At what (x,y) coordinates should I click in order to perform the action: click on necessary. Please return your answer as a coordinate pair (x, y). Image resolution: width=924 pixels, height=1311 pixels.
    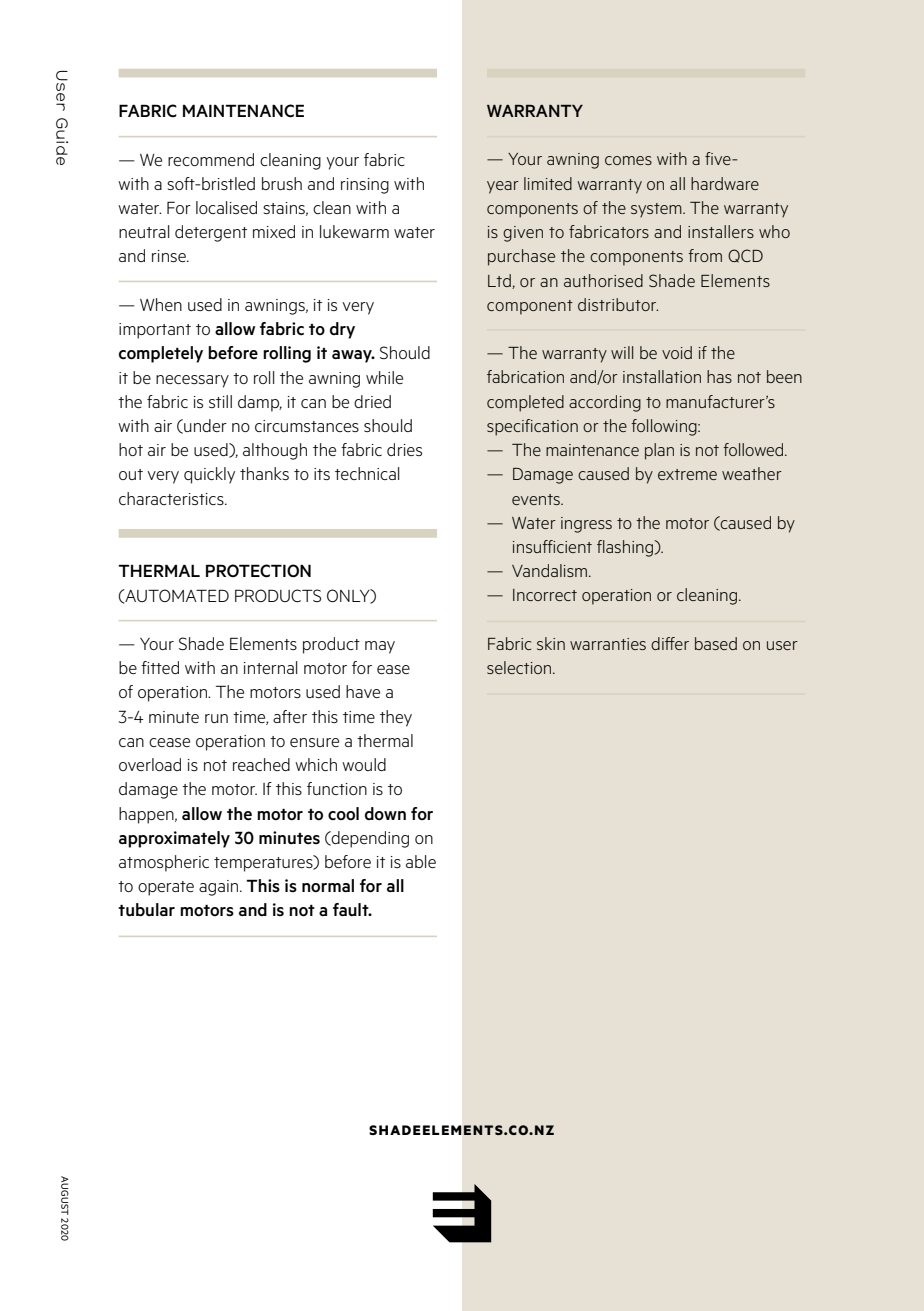
    Looking at the image, I should click on (192, 381).
